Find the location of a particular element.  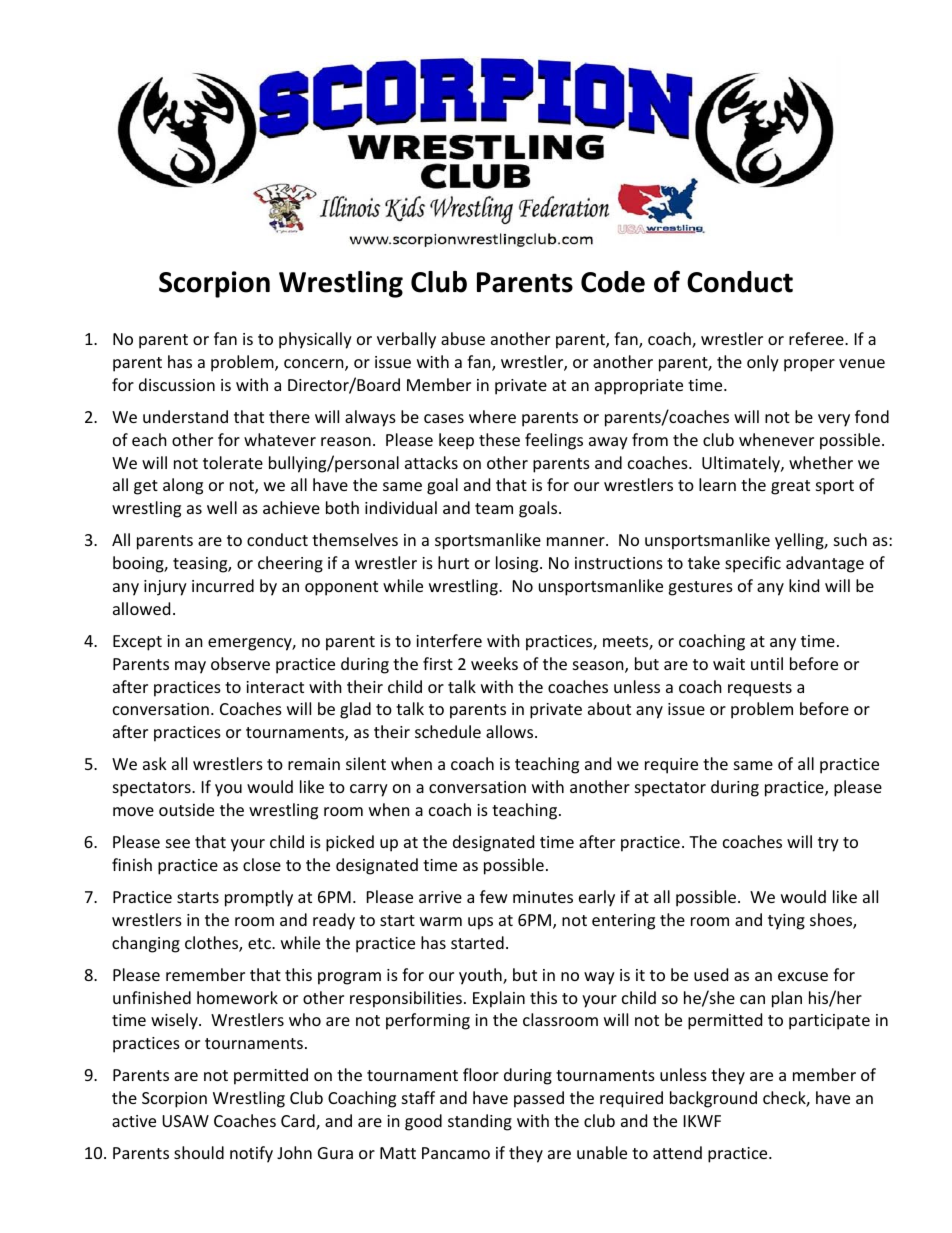

physically is located at coordinates (315, 340).
